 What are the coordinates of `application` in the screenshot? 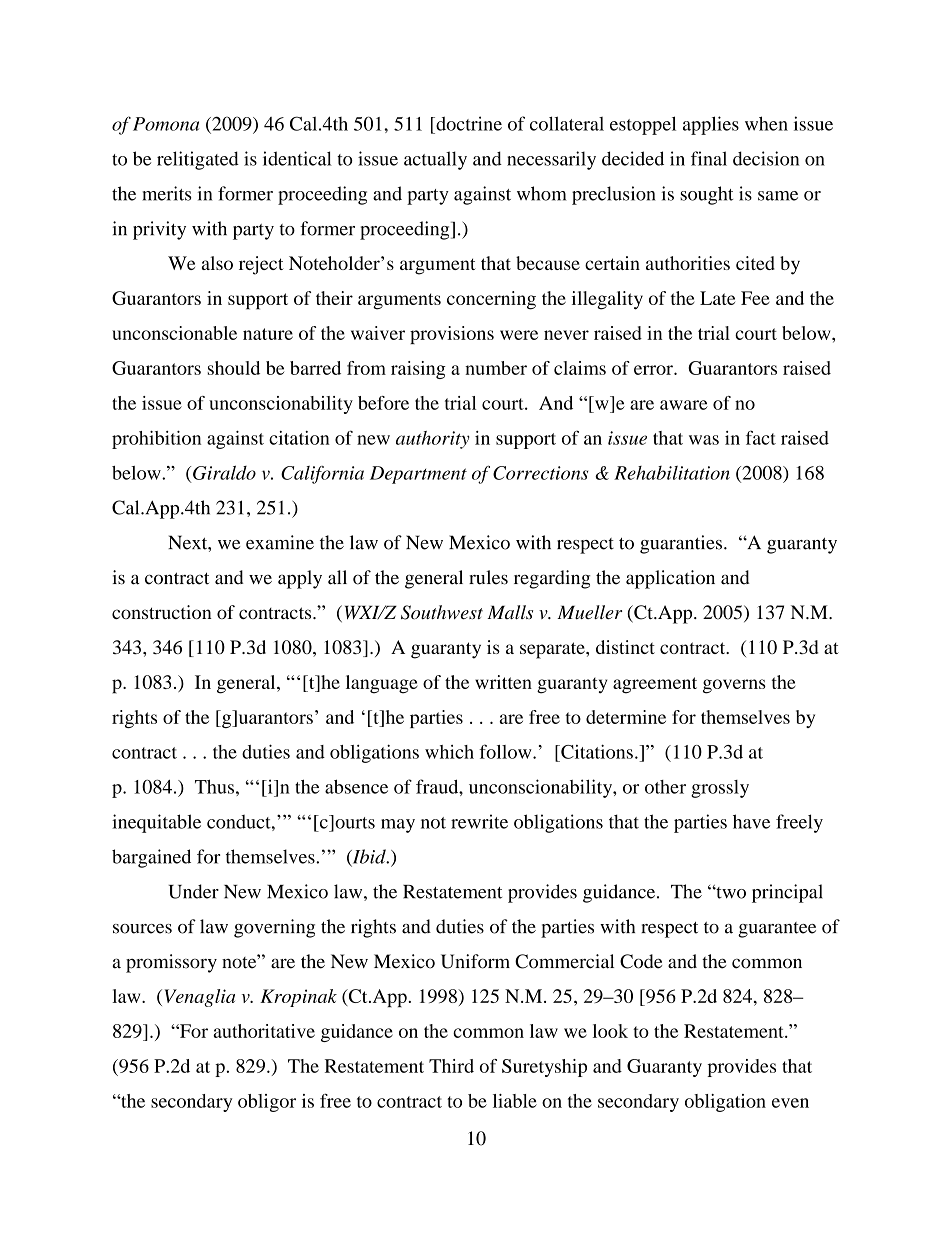 It's located at (670, 579).
